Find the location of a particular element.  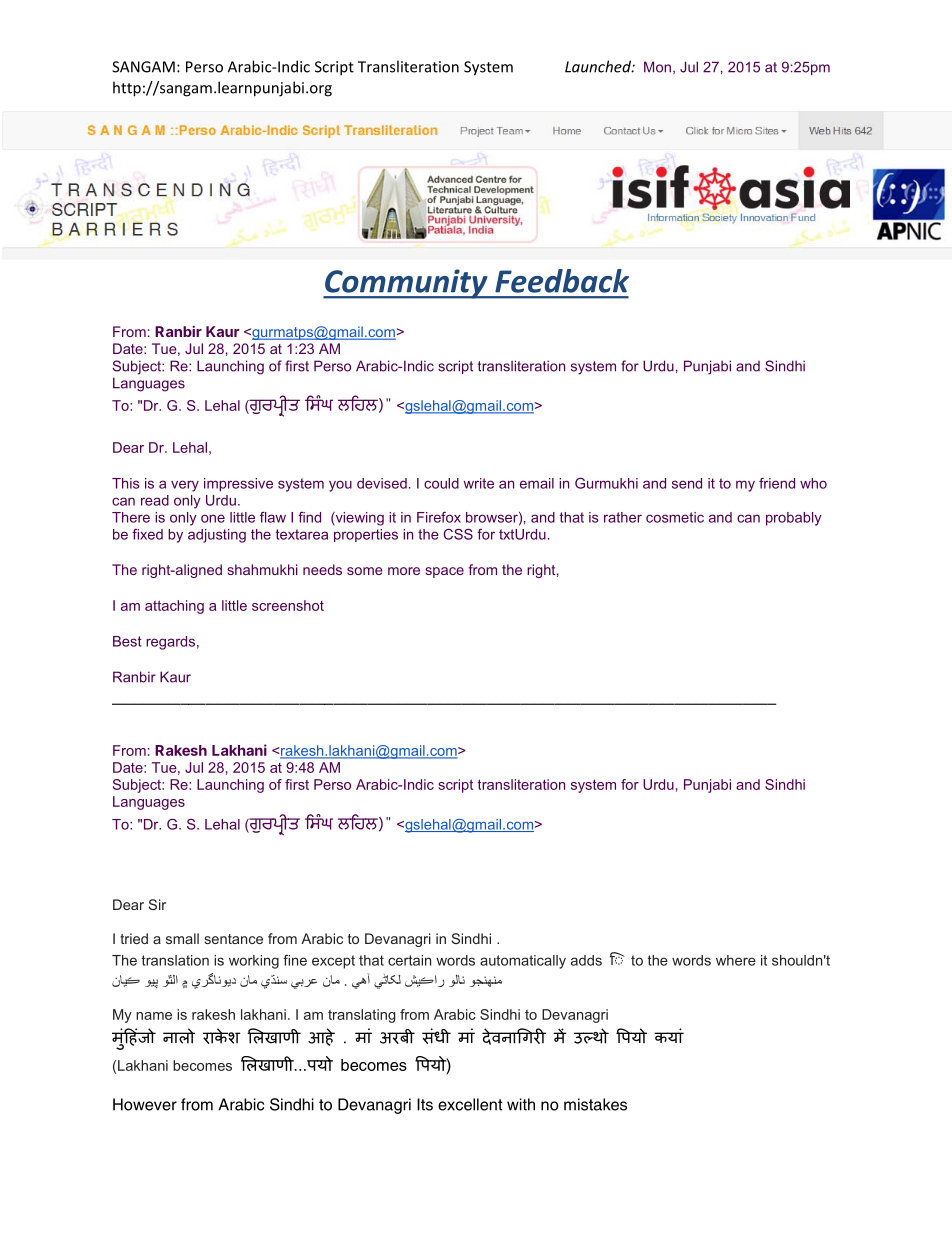

Best is located at coordinates (127, 641).
